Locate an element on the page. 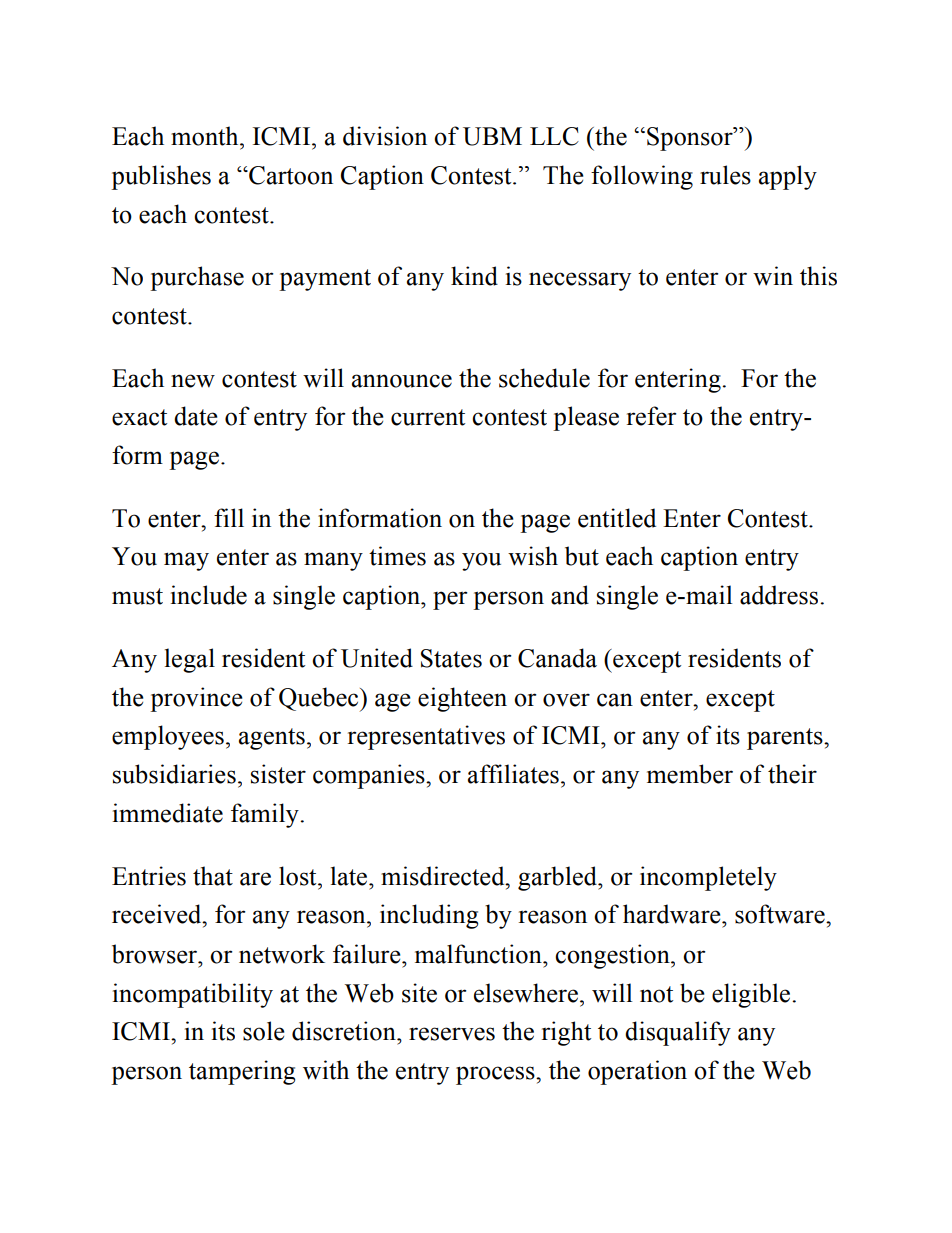 The image size is (952, 1233). reserves is located at coordinates (452, 1034).
